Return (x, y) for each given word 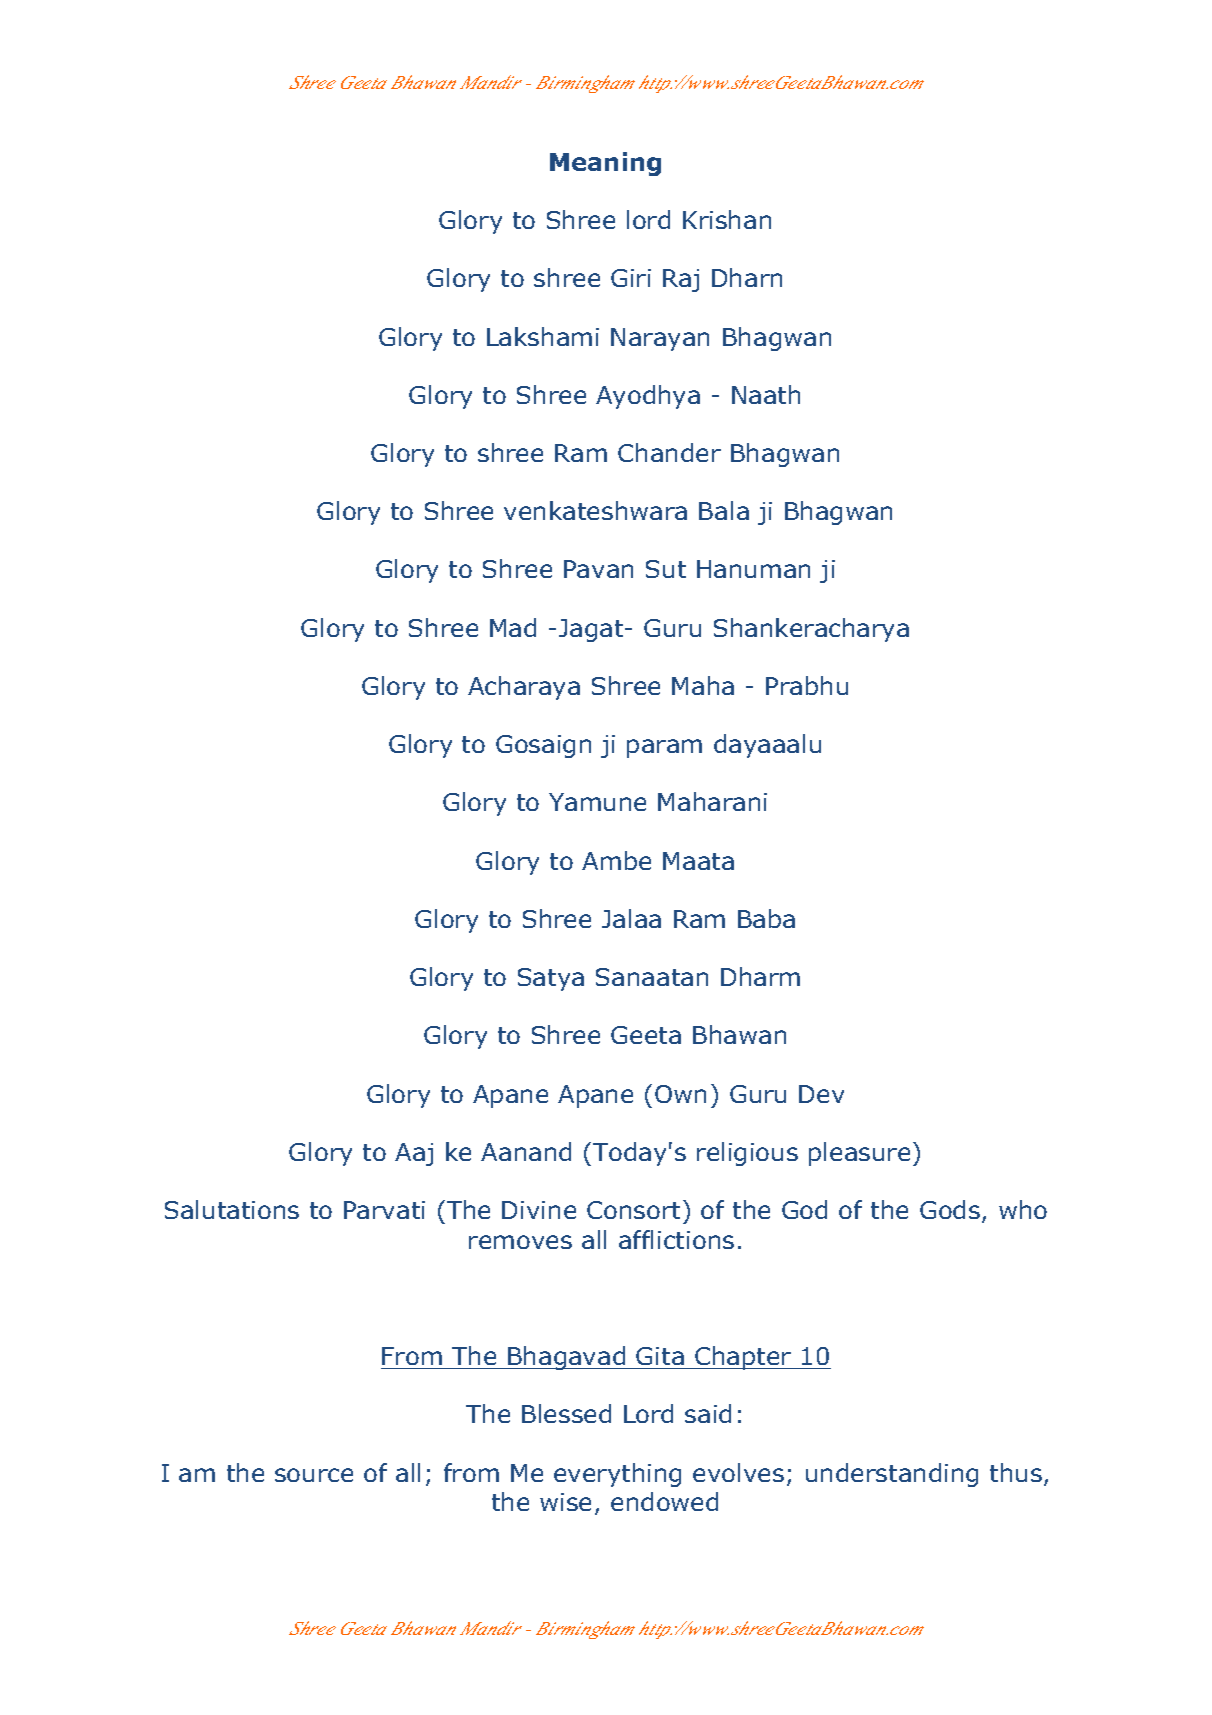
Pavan (598, 569)
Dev (821, 1094)
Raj (681, 280)
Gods (950, 1209)
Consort (633, 1210)
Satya (551, 979)
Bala (724, 510)
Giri (631, 278)
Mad (513, 627)
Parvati (384, 1210)
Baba (766, 918)
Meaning (605, 164)
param (664, 748)
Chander (669, 452)
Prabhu (807, 685)
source (314, 1475)
